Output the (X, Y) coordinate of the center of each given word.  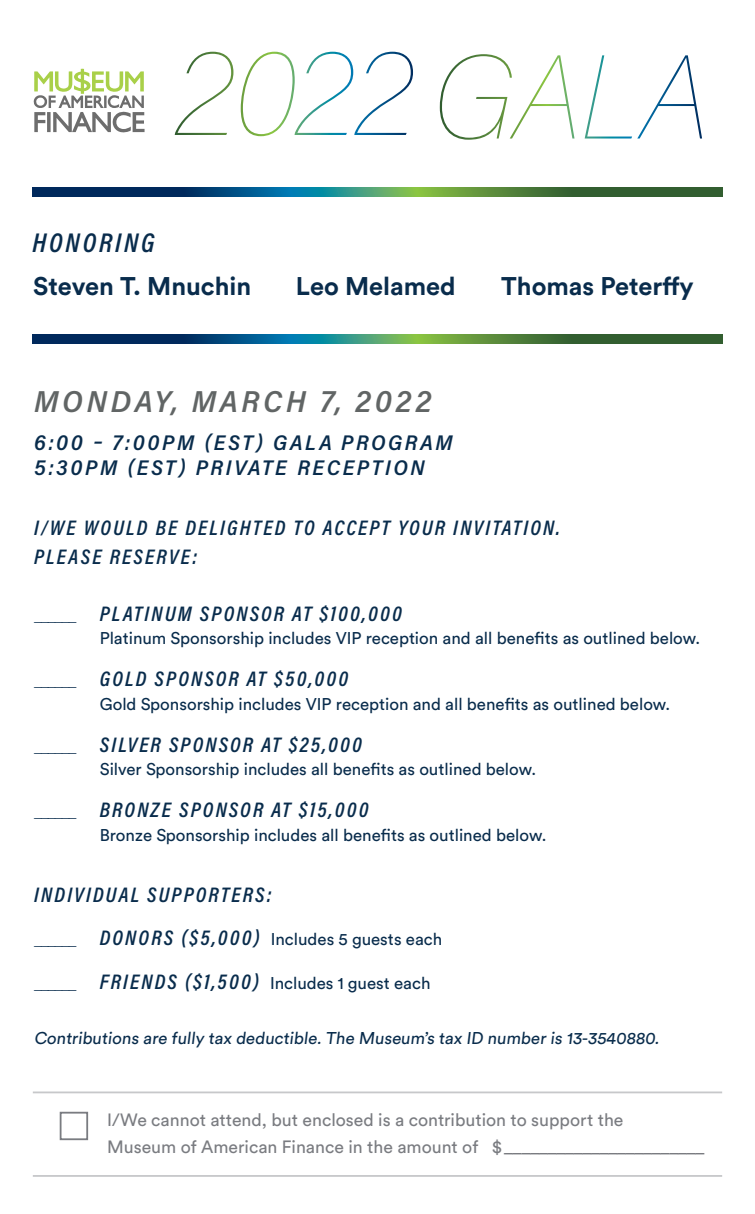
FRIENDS (138, 982)
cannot (178, 1120)
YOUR (422, 528)
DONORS (136, 937)
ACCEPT (357, 528)
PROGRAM (397, 442)
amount (427, 1147)
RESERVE (151, 557)
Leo (317, 286)
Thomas (547, 286)
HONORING (93, 243)
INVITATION (505, 527)
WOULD (116, 528)
